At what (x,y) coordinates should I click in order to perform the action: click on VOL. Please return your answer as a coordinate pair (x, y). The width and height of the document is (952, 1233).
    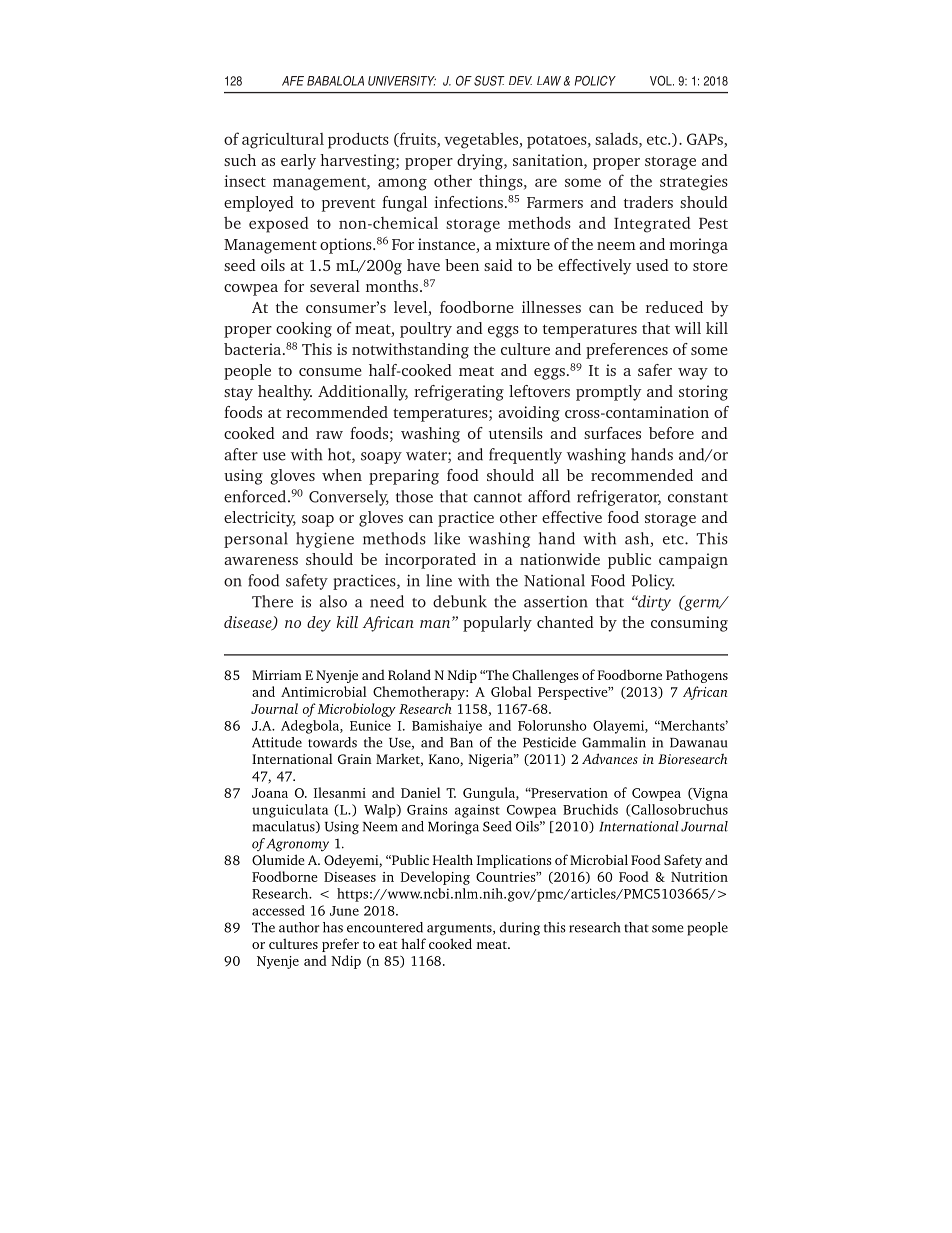
    Looking at the image, I should click on (662, 80).
